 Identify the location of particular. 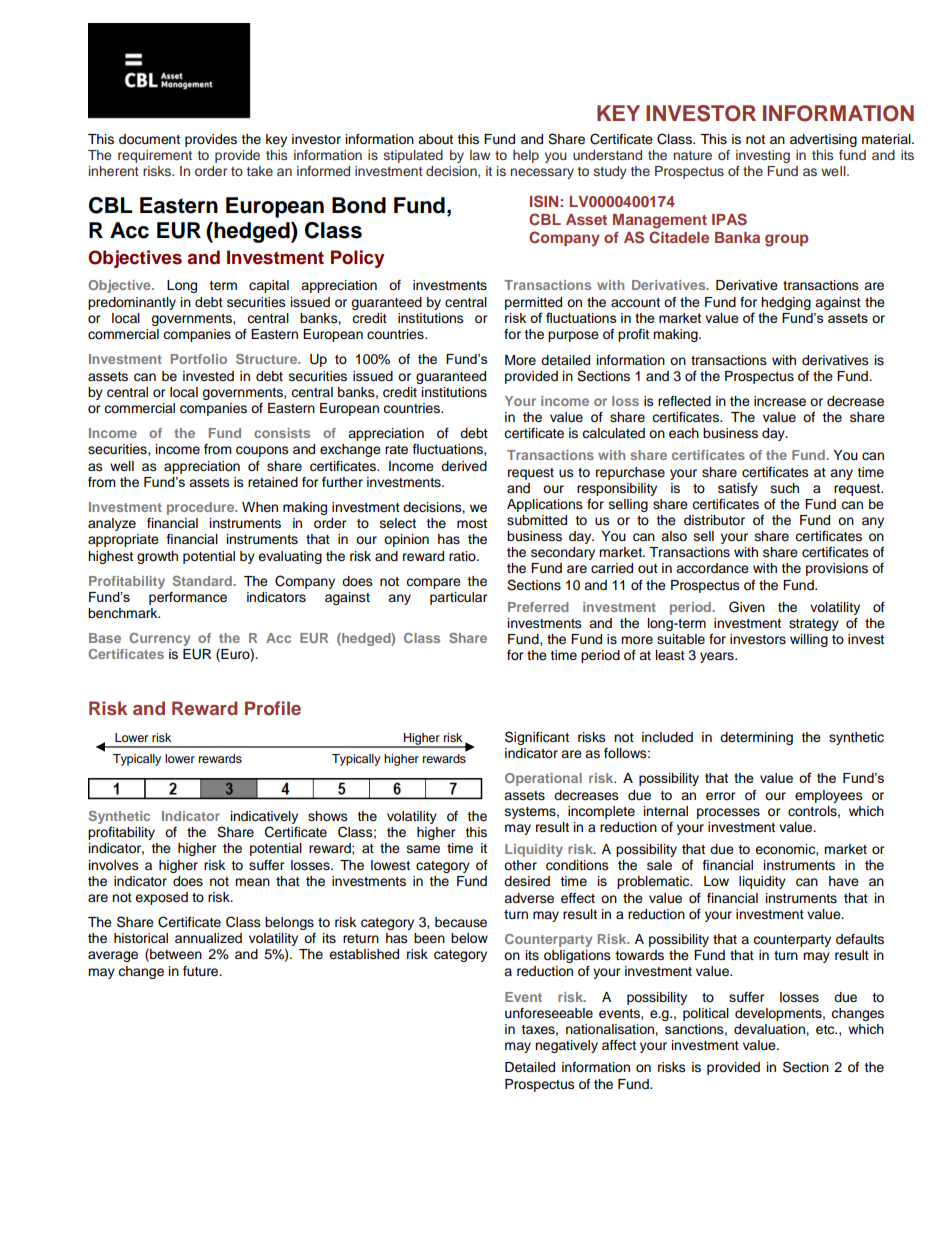
(459, 598).
